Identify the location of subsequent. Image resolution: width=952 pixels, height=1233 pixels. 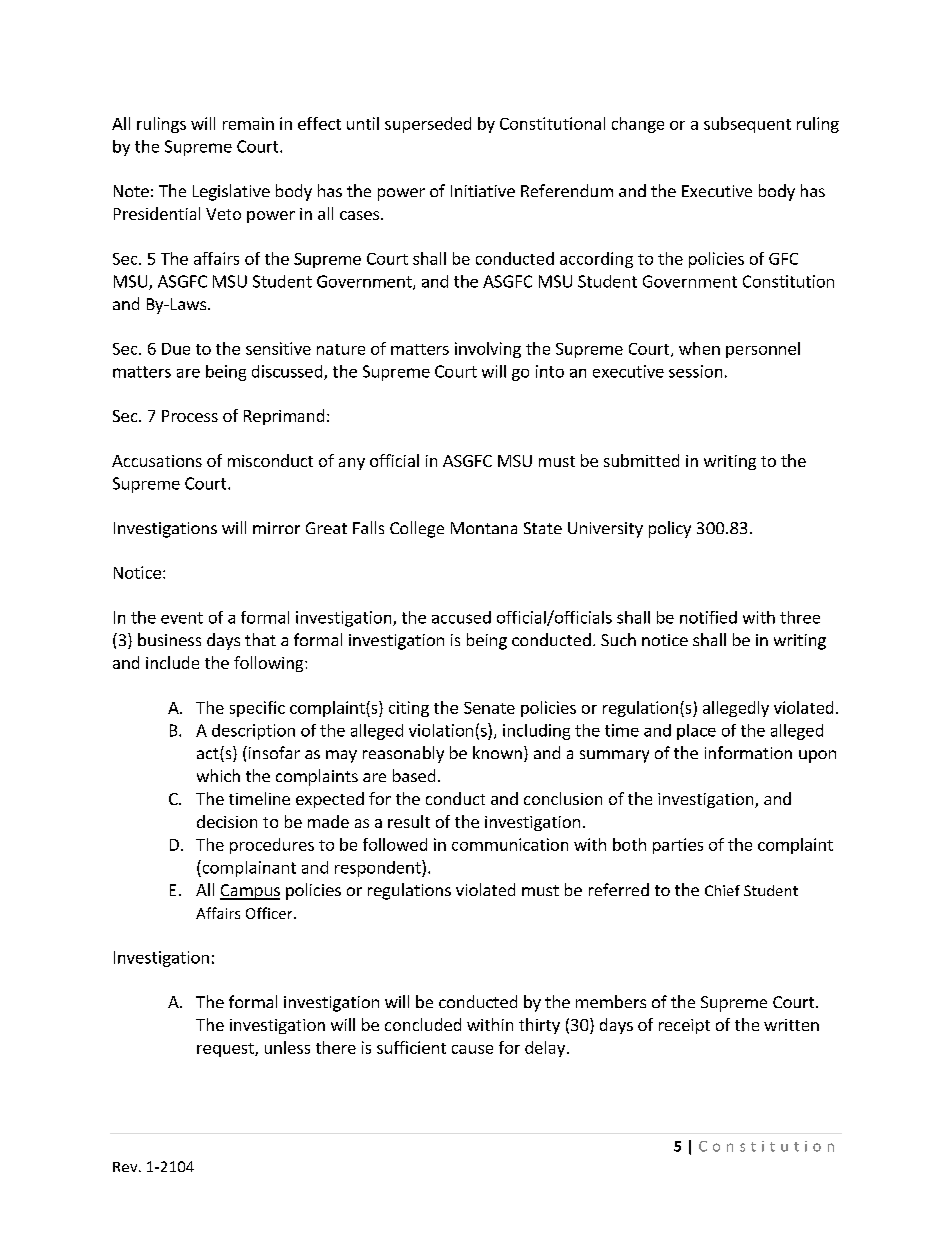
(747, 125).
